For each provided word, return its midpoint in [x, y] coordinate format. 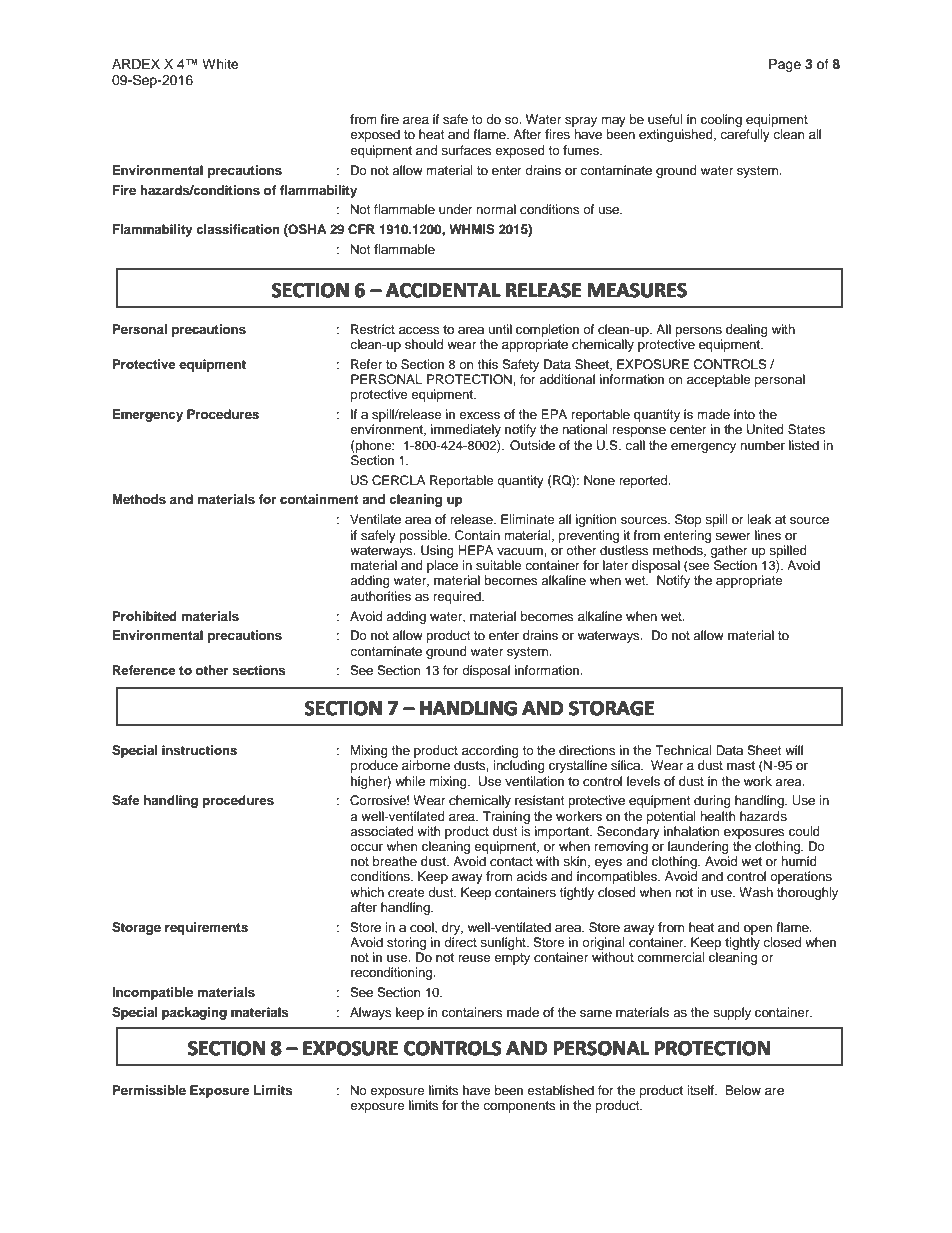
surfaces [466, 150]
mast [741, 765]
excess [479, 416]
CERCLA [399, 480]
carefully [745, 135]
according [490, 751]
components [519, 1107]
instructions [199, 750]
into [744, 414]
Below [743, 1090]
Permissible [149, 1090]
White [220, 64]
